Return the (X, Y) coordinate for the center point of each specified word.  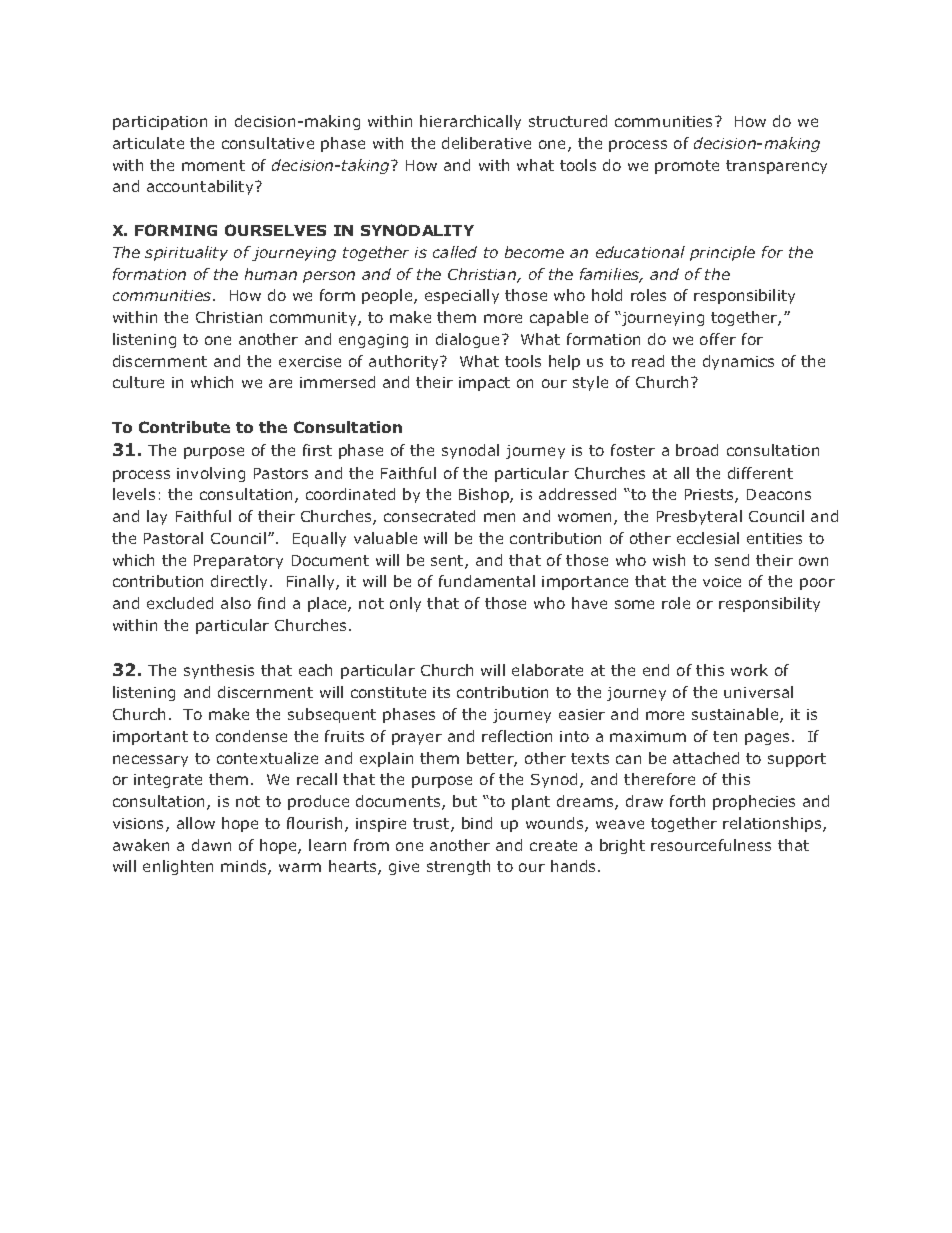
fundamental (487, 581)
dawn (211, 845)
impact (484, 384)
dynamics (738, 362)
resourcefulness (711, 845)
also (236, 603)
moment (213, 165)
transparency (776, 167)
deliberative (486, 143)
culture (138, 382)
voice (722, 581)
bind (477, 823)
